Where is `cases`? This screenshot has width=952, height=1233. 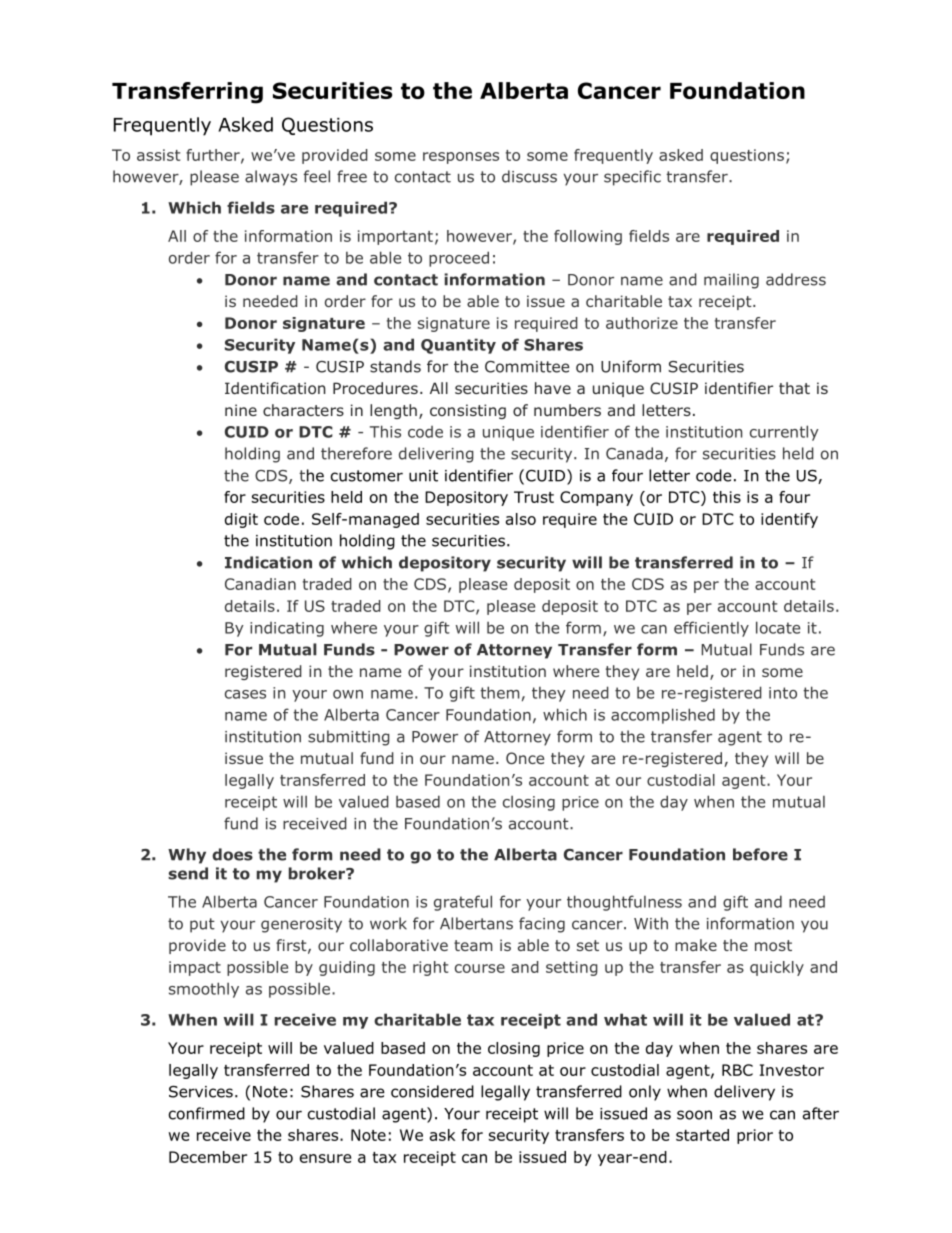 cases is located at coordinates (245, 694).
